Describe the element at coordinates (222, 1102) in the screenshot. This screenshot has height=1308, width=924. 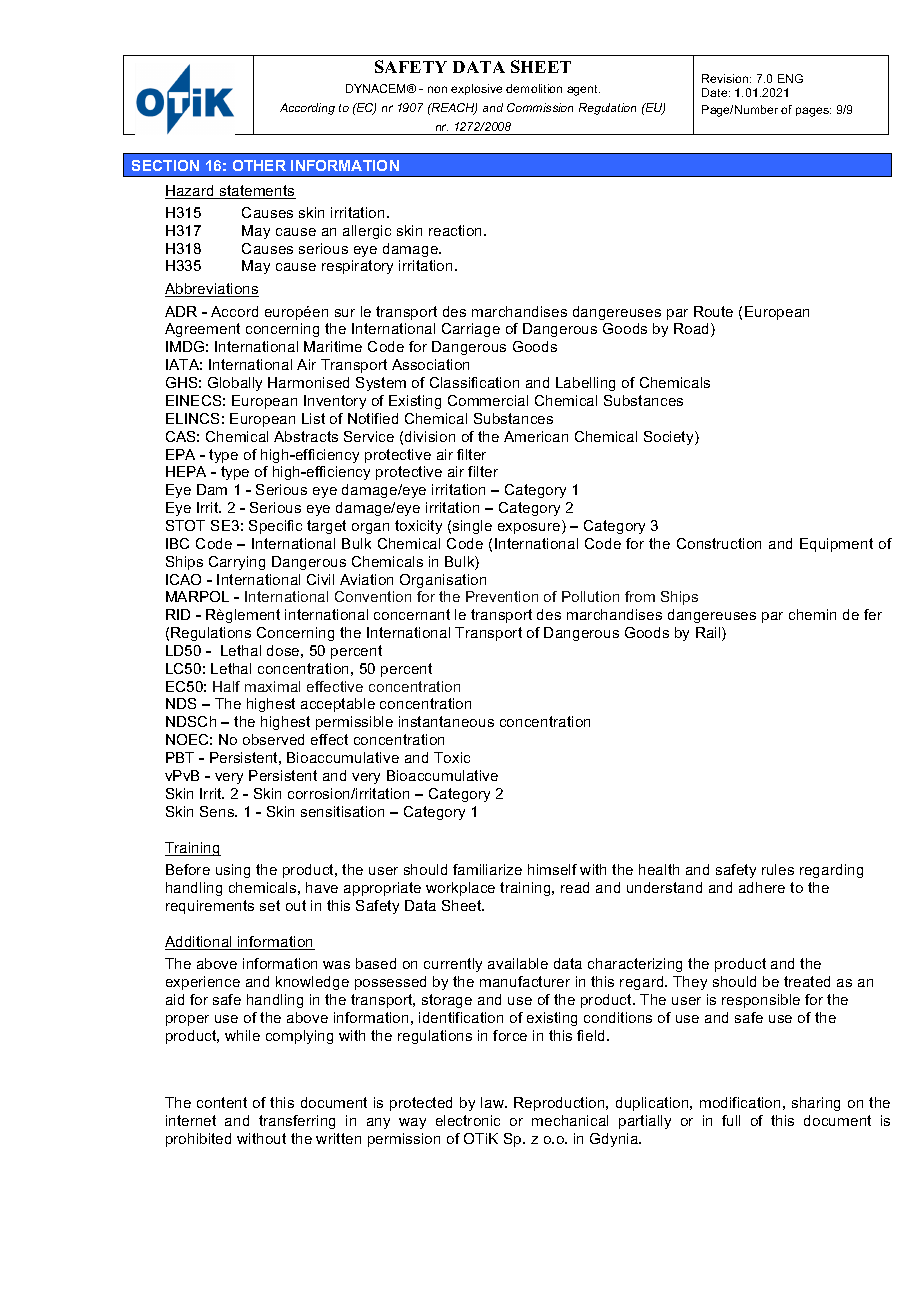
I see `content` at that location.
